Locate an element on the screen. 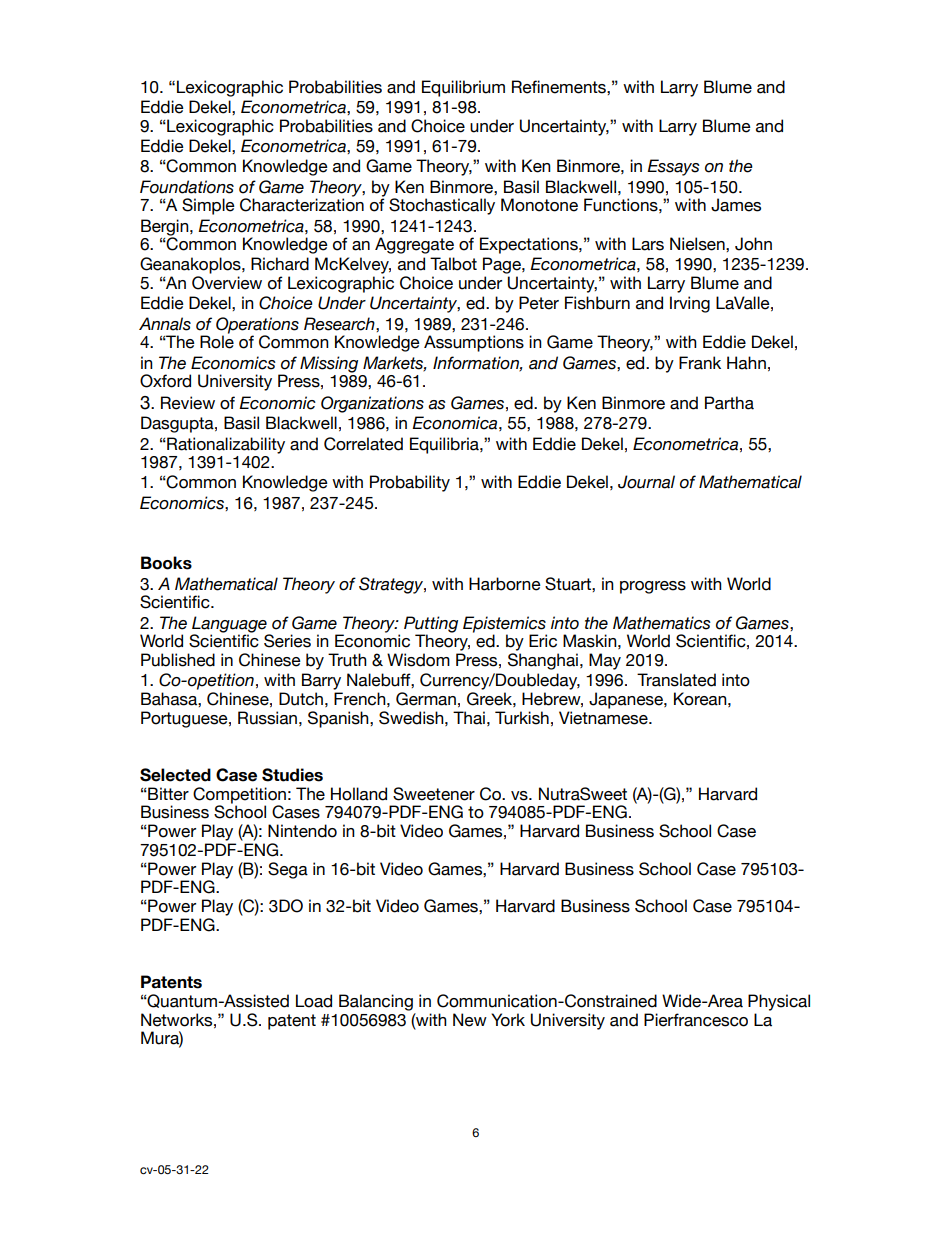 The width and height of the screenshot is (952, 1233). Assumptions is located at coordinates (474, 343).
